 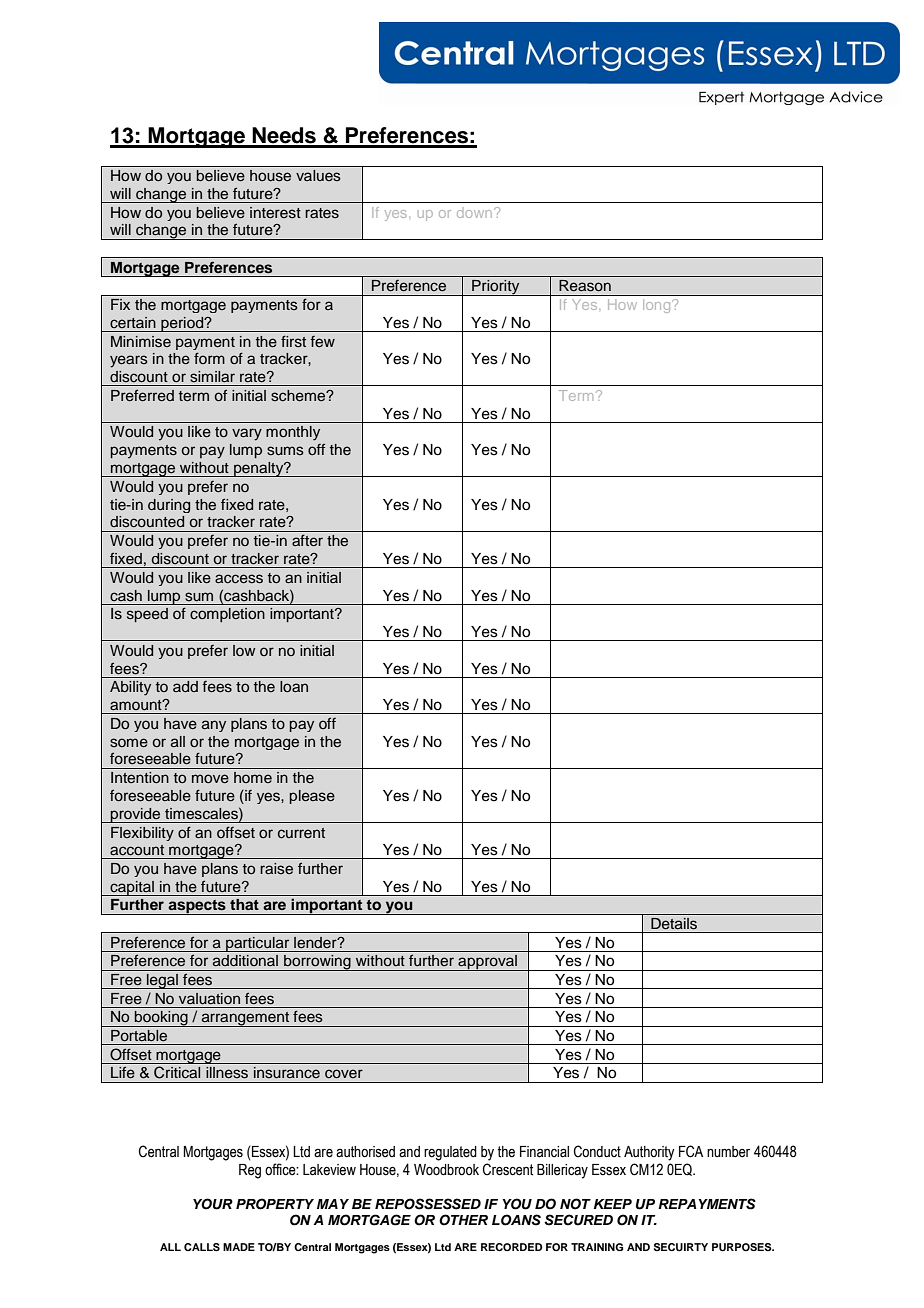 I want to click on FCA, so click(x=691, y=1151).
